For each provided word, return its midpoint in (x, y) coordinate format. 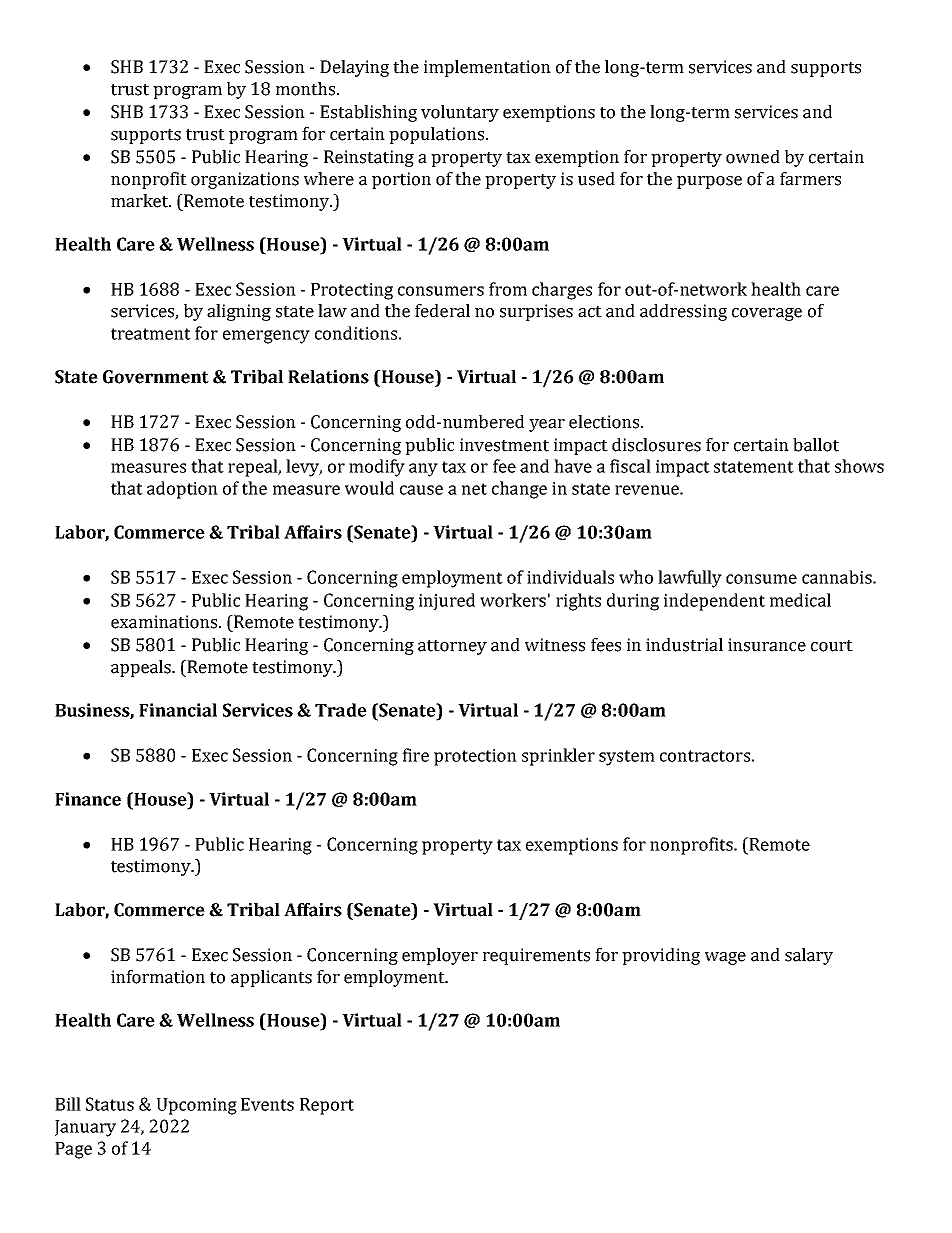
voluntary (460, 113)
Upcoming (197, 1106)
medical (800, 600)
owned (753, 157)
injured (447, 601)
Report (327, 1106)
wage (725, 958)
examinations (165, 622)
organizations (245, 180)
